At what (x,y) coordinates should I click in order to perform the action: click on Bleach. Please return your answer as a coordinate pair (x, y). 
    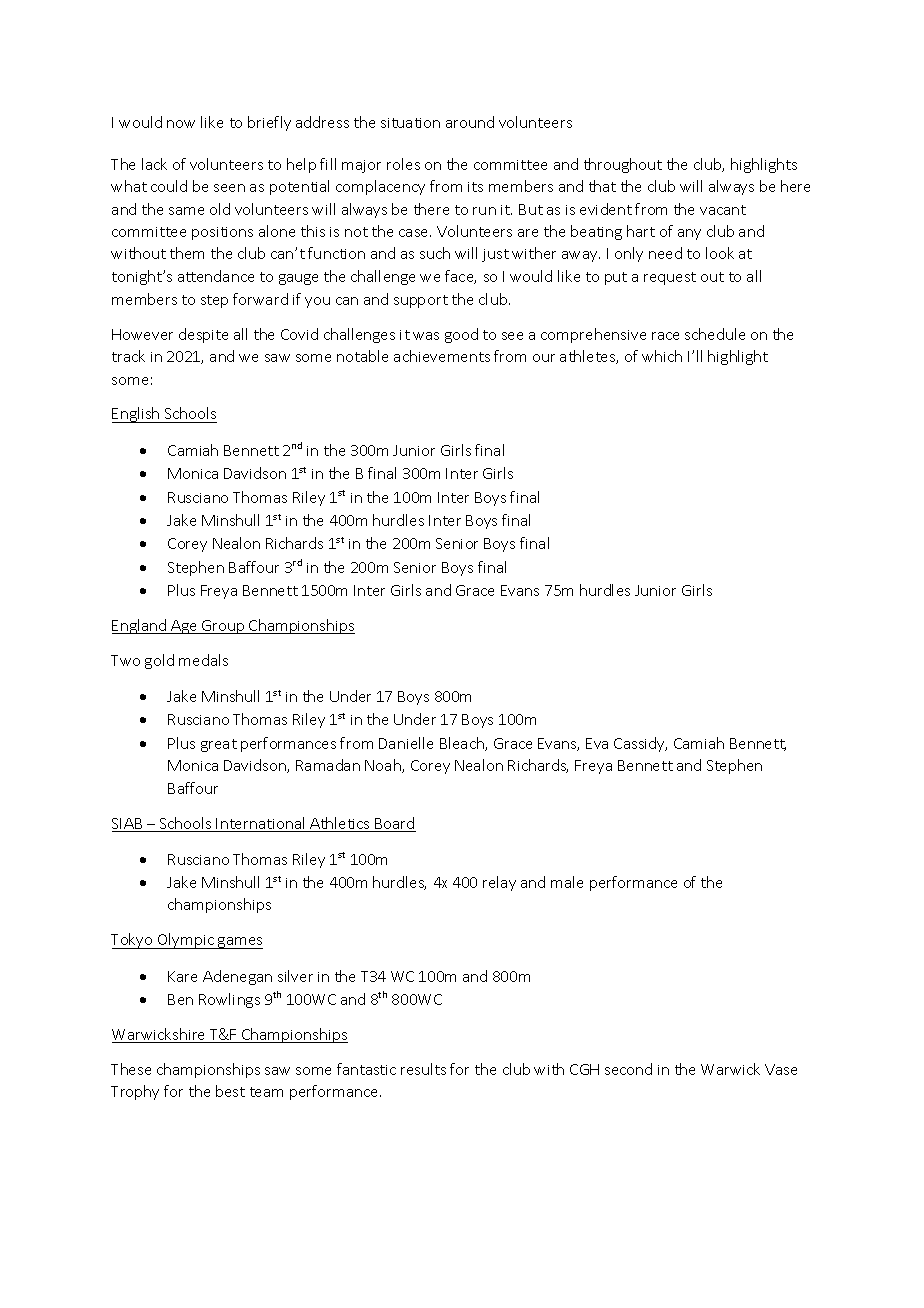
    Looking at the image, I should click on (463, 744).
